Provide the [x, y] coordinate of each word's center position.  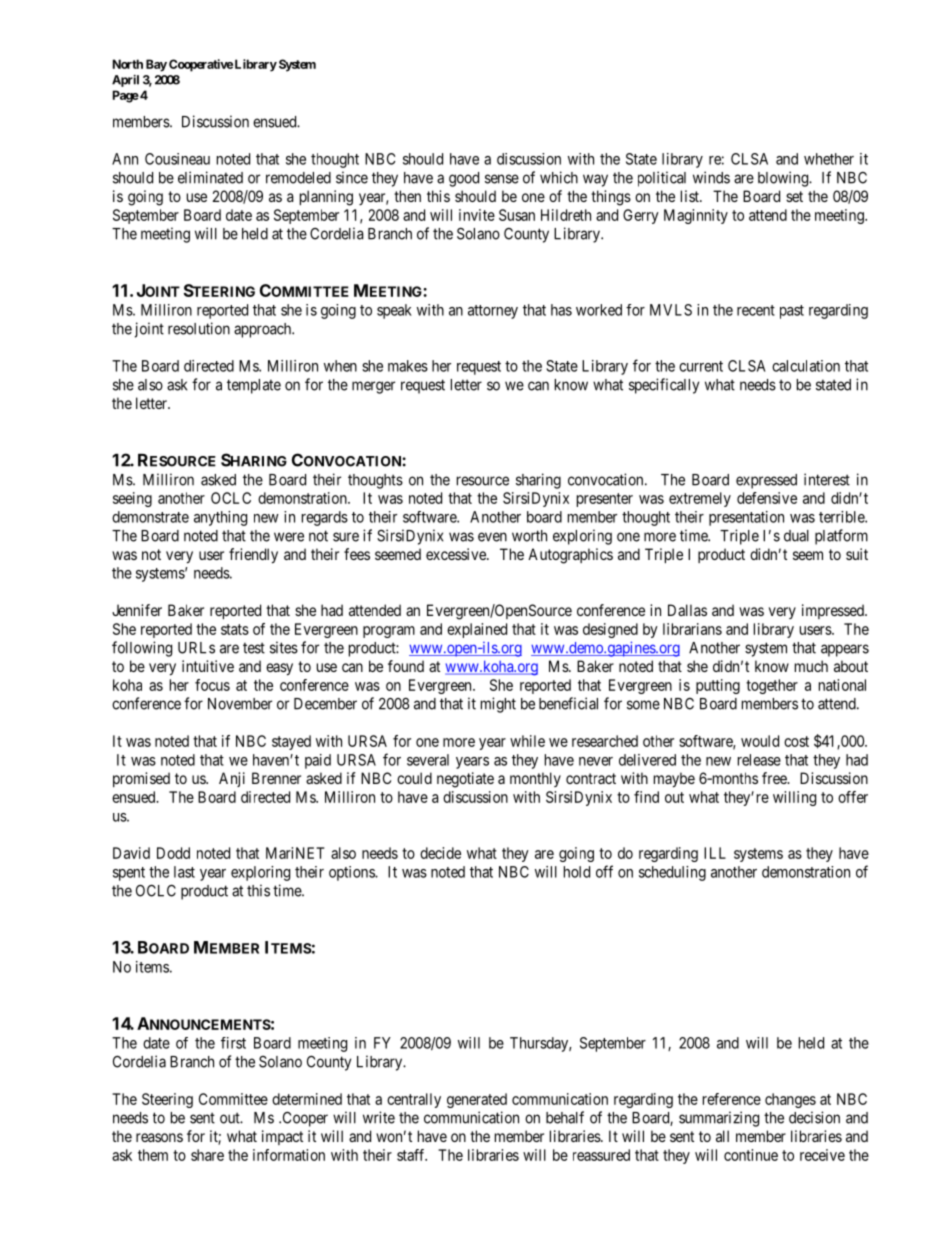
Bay [156, 65]
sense [502, 179]
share [207, 1155]
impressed [834, 611]
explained [477, 630]
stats [235, 629]
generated [477, 1100]
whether [829, 159]
